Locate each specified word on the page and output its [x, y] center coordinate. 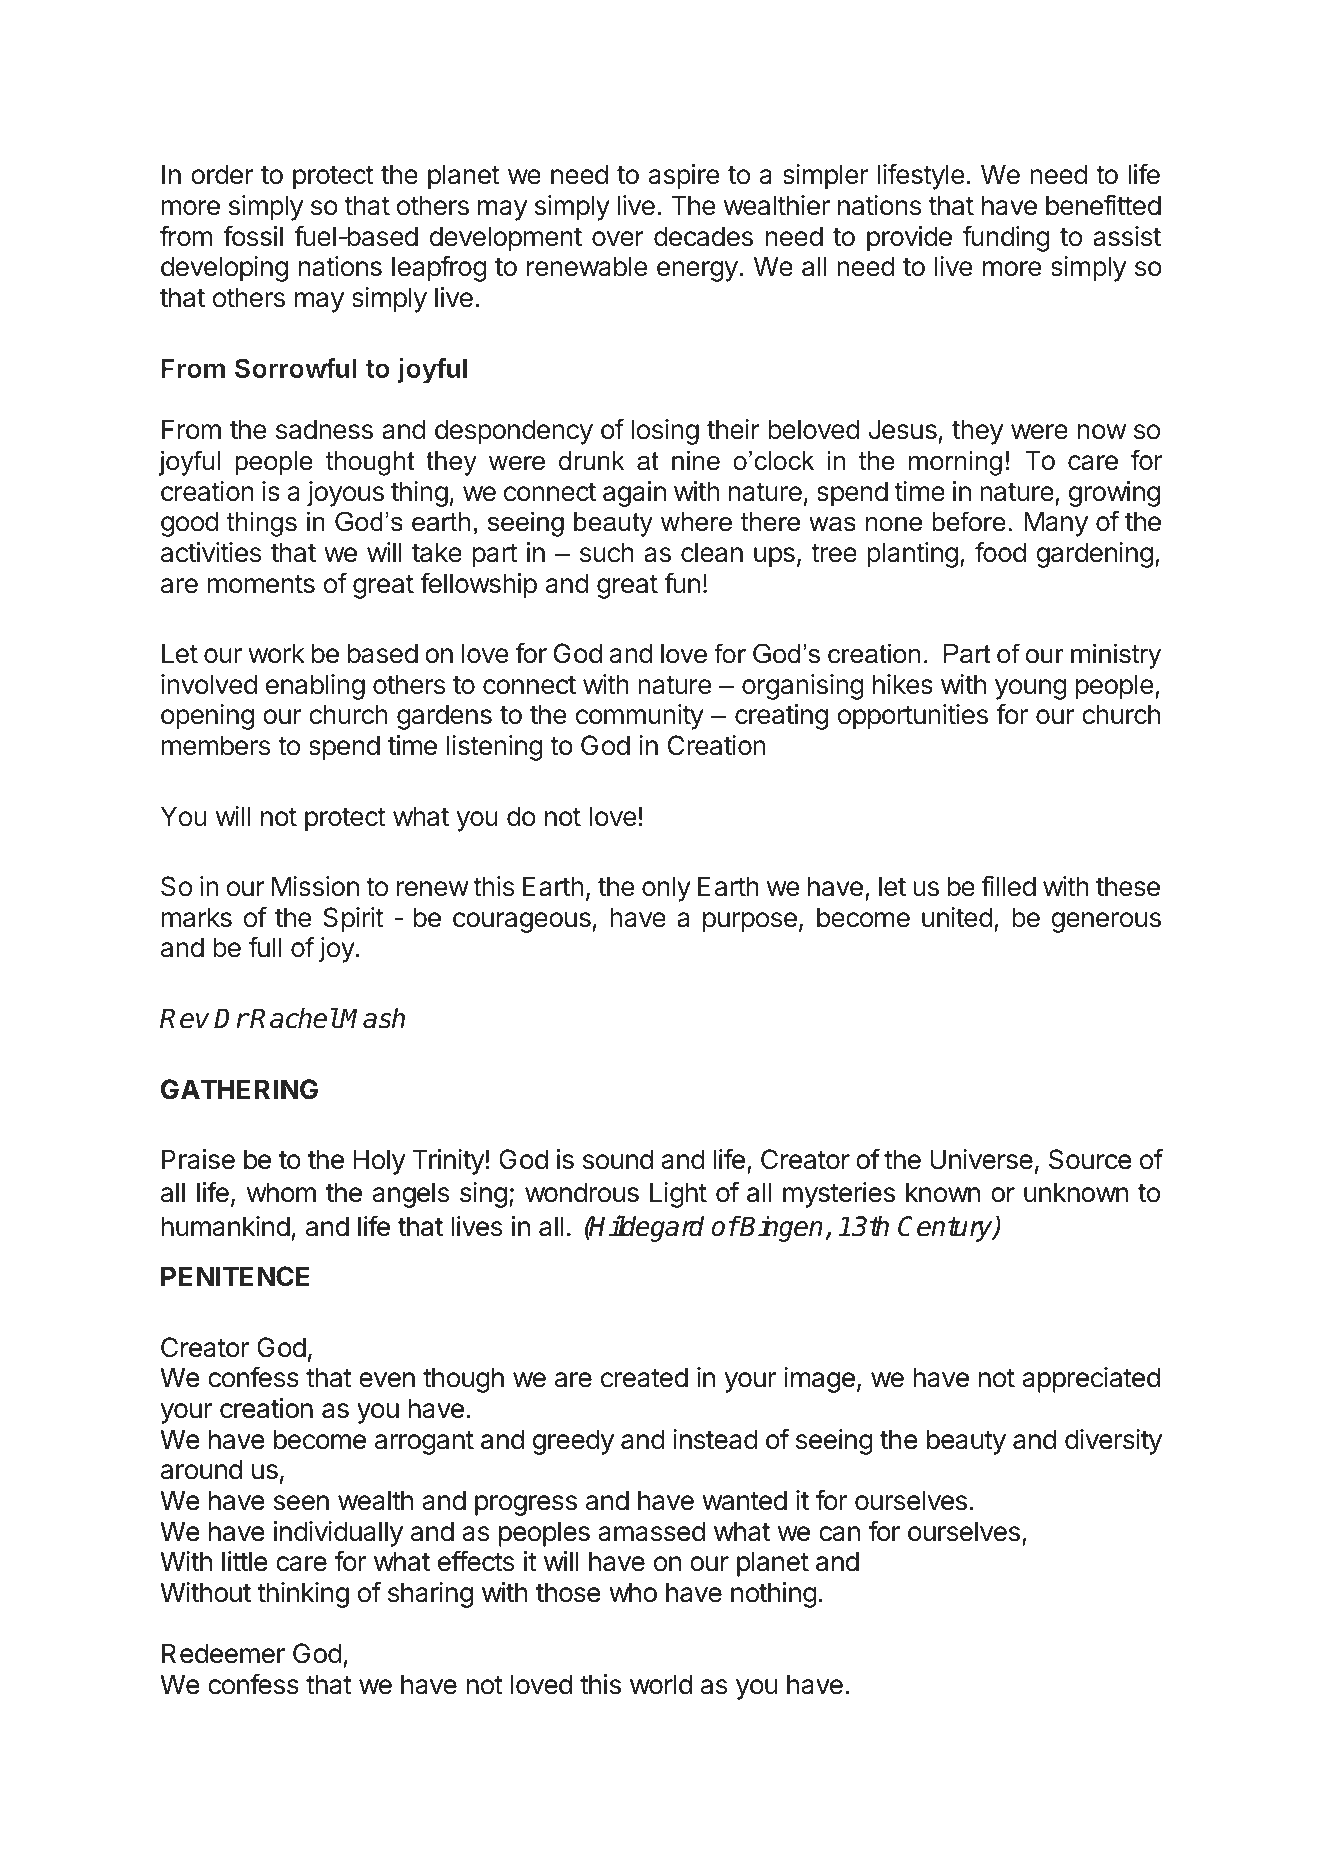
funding [1006, 238]
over [618, 239]
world [661, 1684]
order [222, 174]
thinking [303, 1595]
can [839, 1534]
